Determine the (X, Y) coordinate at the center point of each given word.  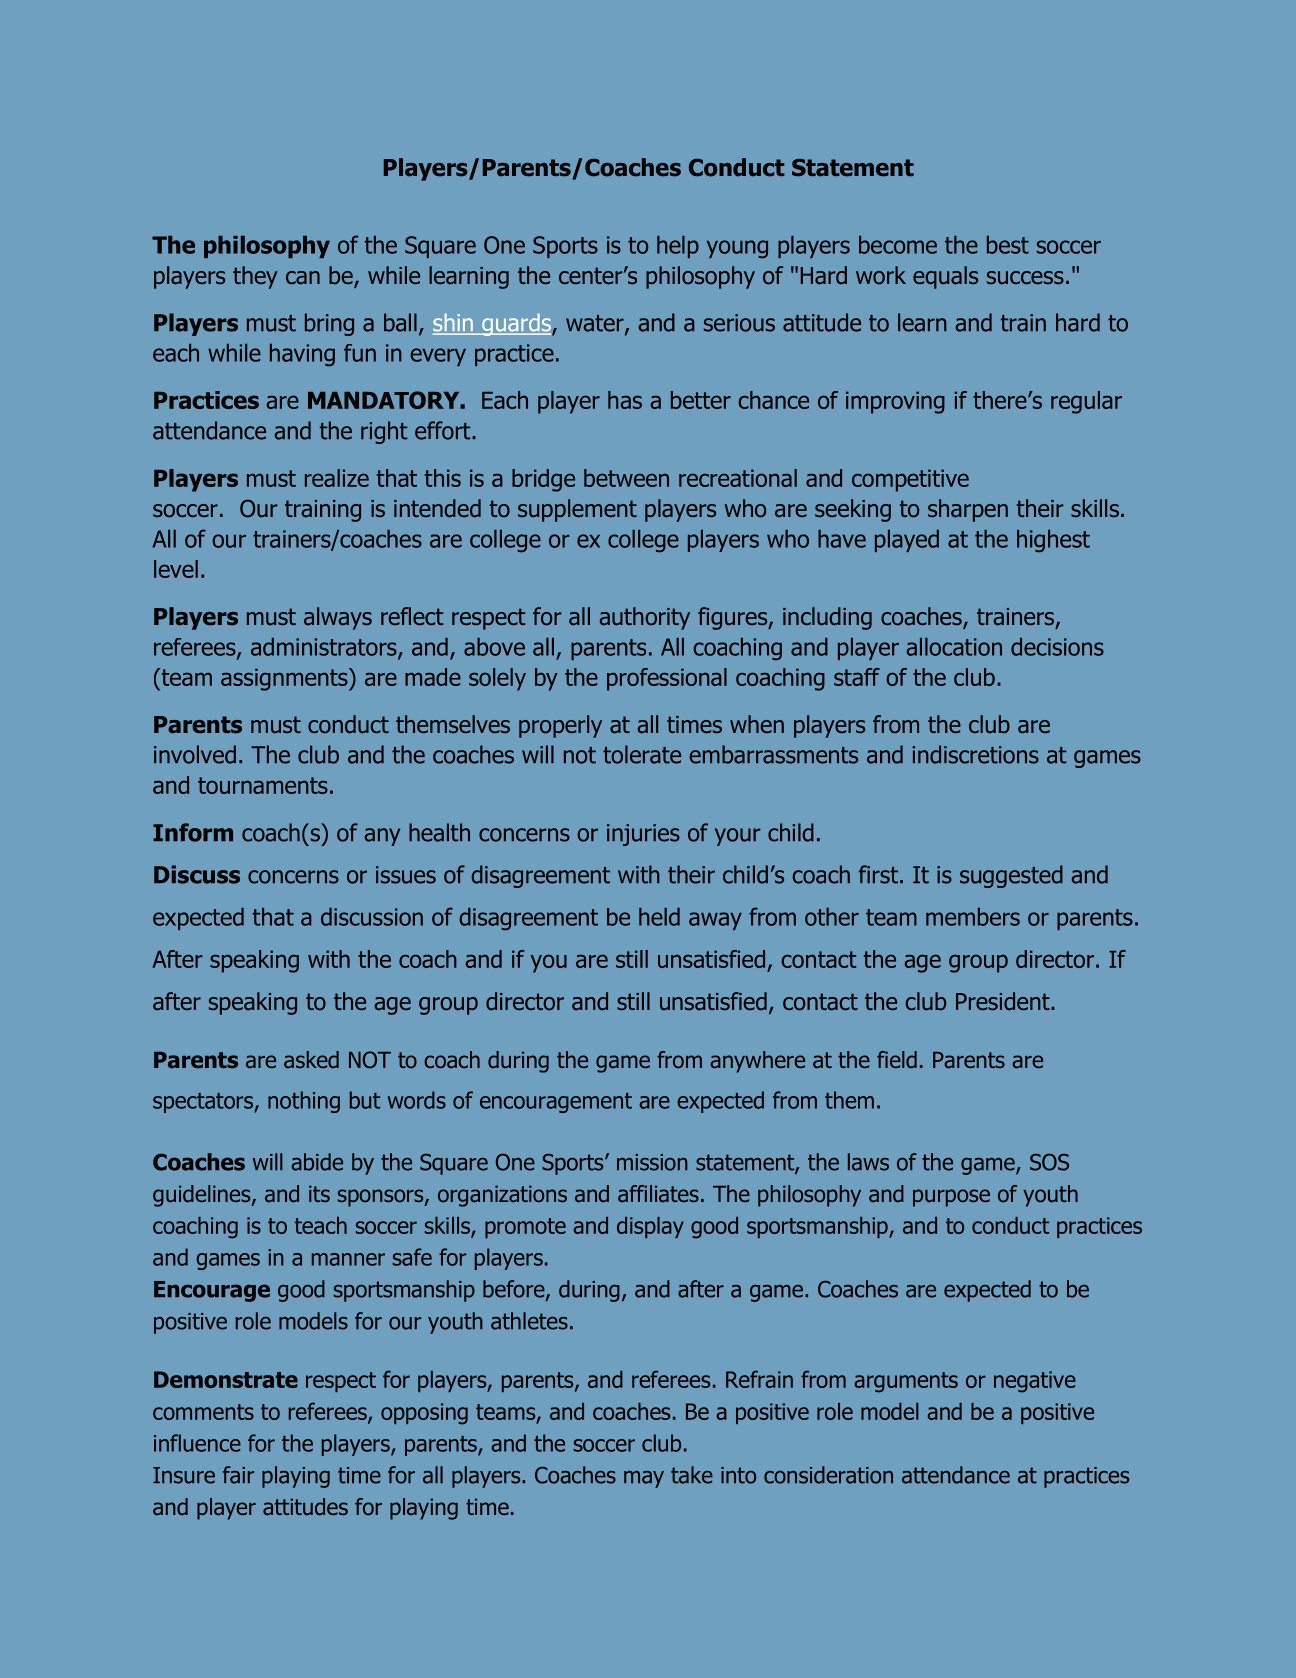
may (644, 1479)
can (303, 278)
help (678, 247)
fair (238, 1475)
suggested (1011, 876)
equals (945, 277)
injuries (643, 835)
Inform (193, 832)
